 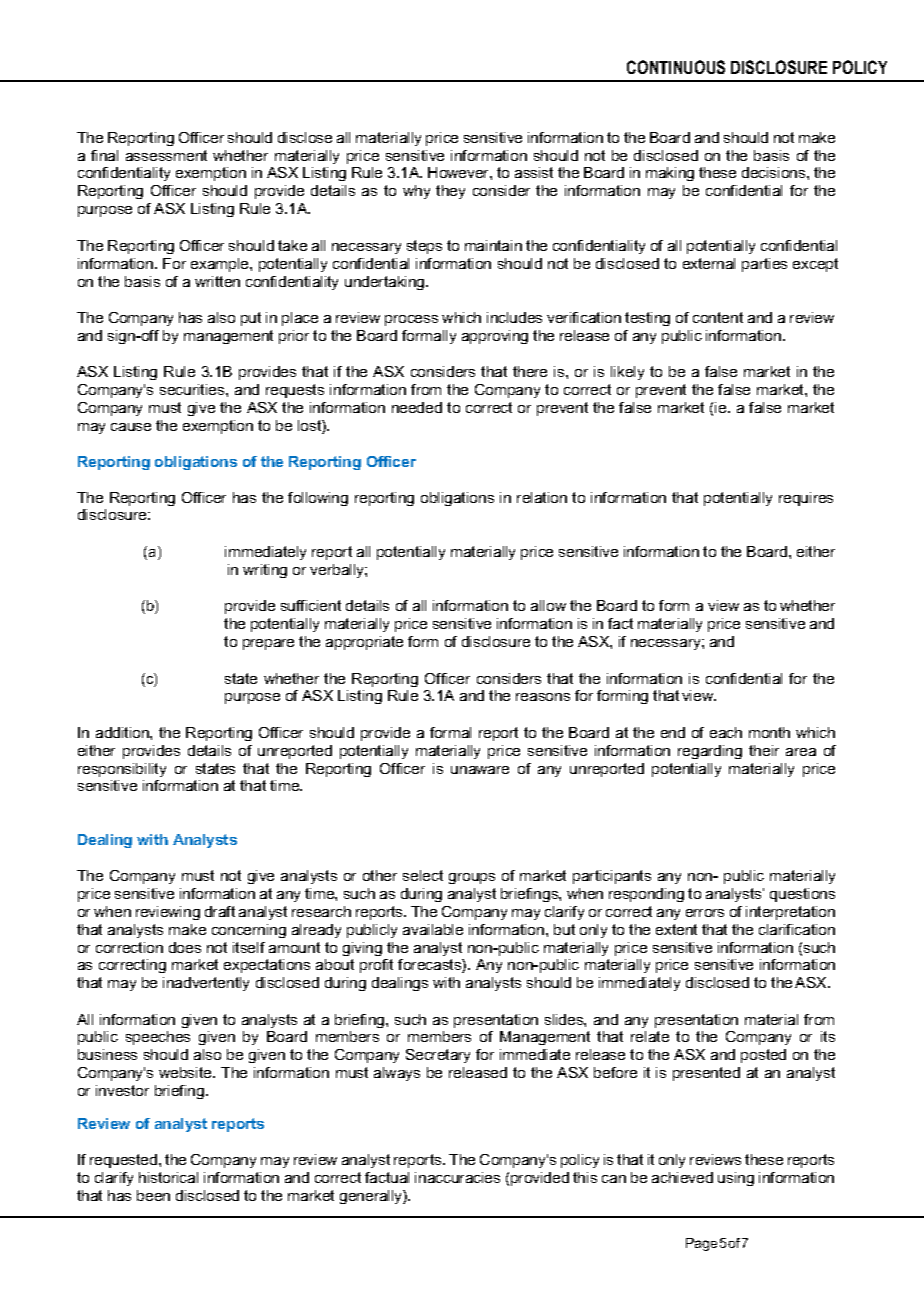 What do you see at coordinates (548, 605) in the page?
I see `allow` at bounding box center [548, 605].
